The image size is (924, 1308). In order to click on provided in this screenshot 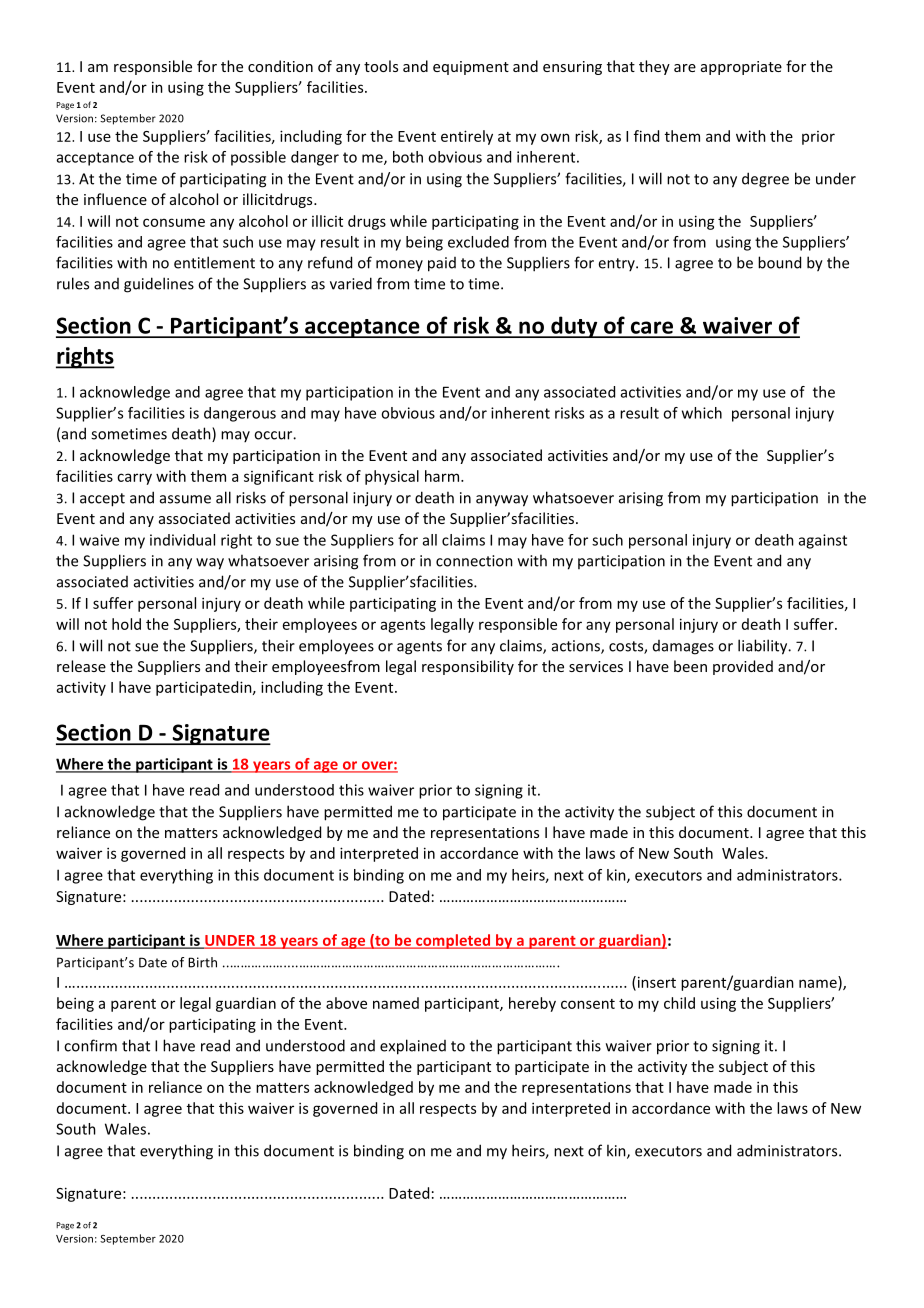, I will do `click(743, 667)`.
